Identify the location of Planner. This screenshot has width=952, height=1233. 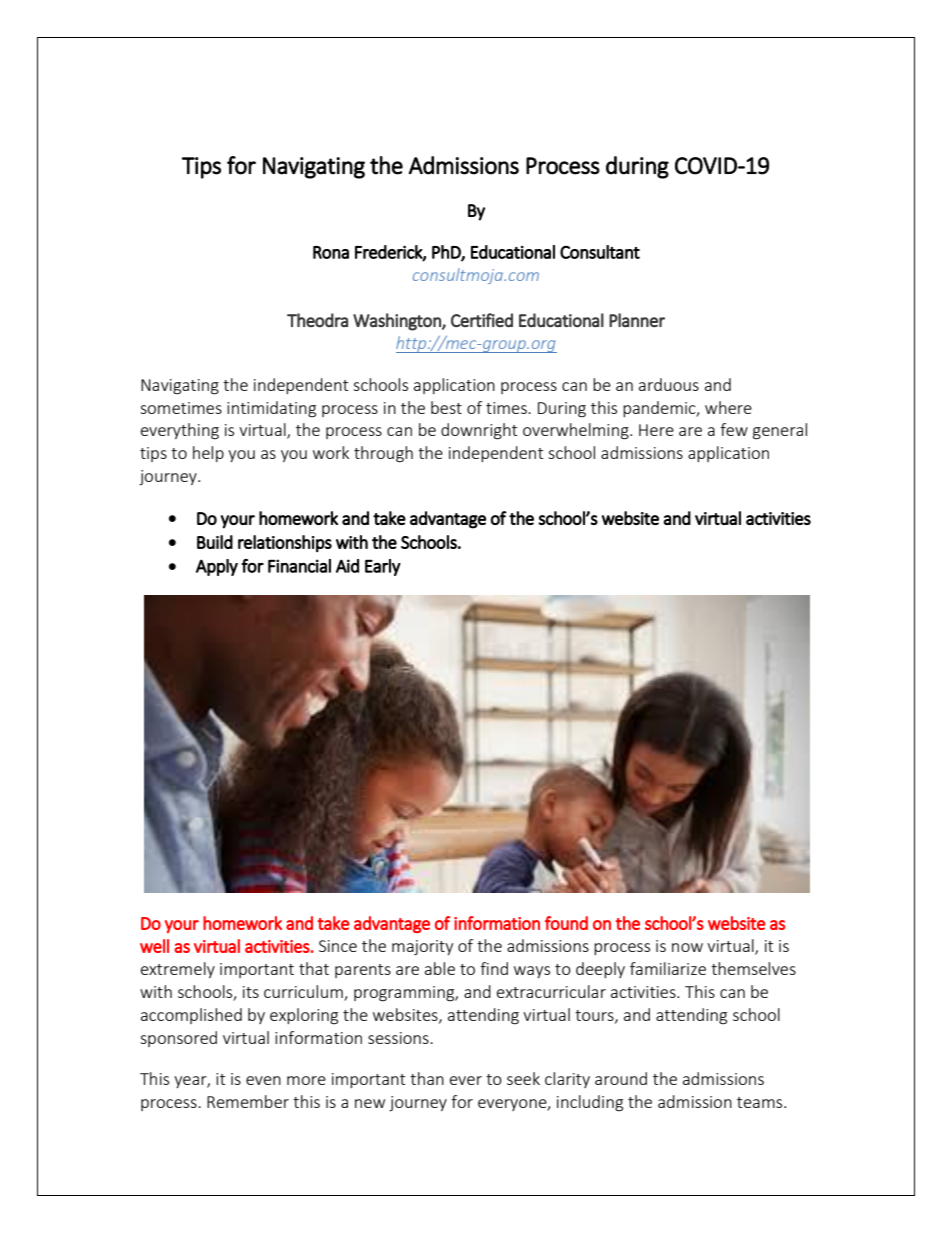
(637, 320).
